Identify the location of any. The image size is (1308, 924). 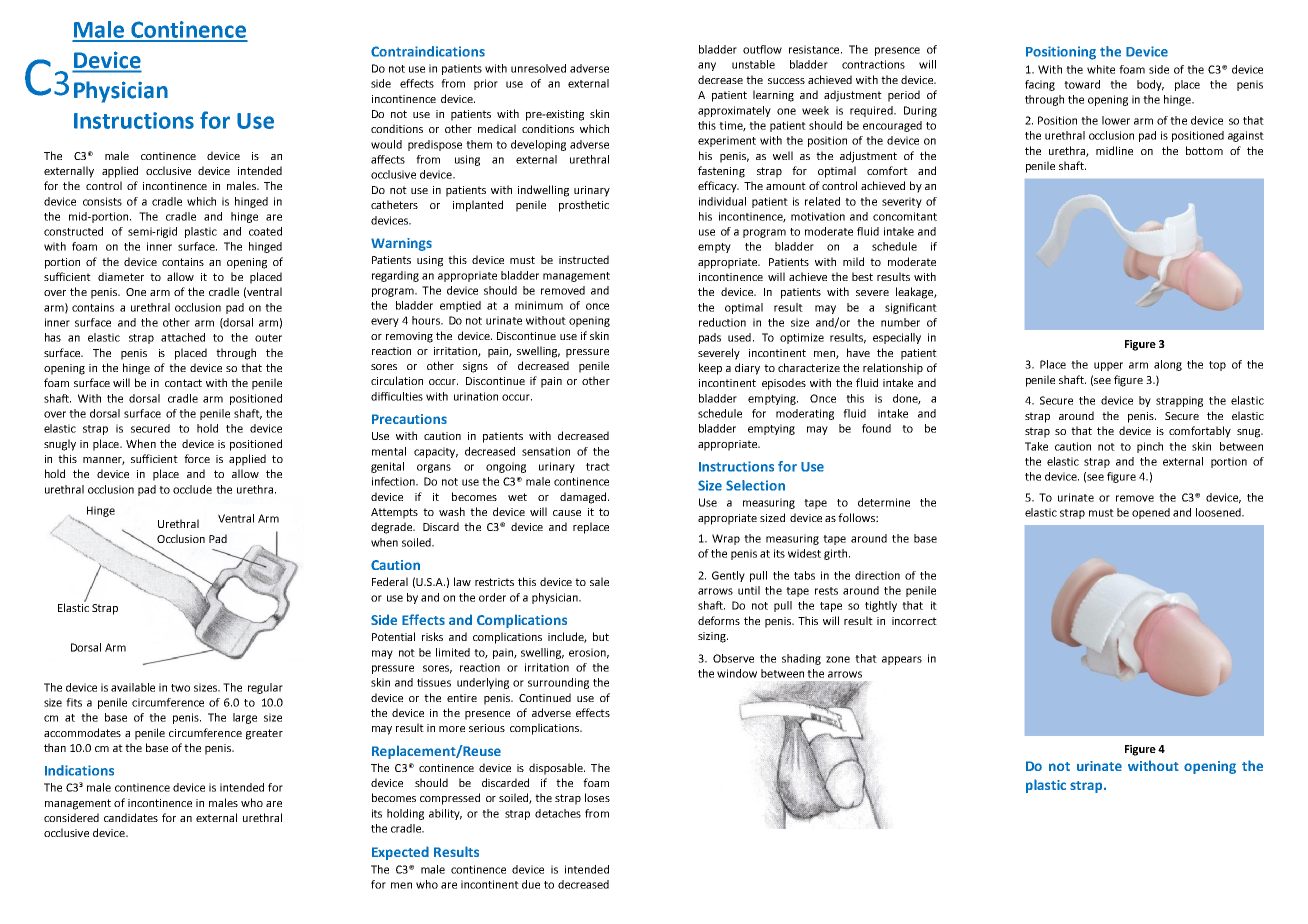
(707, 66).
